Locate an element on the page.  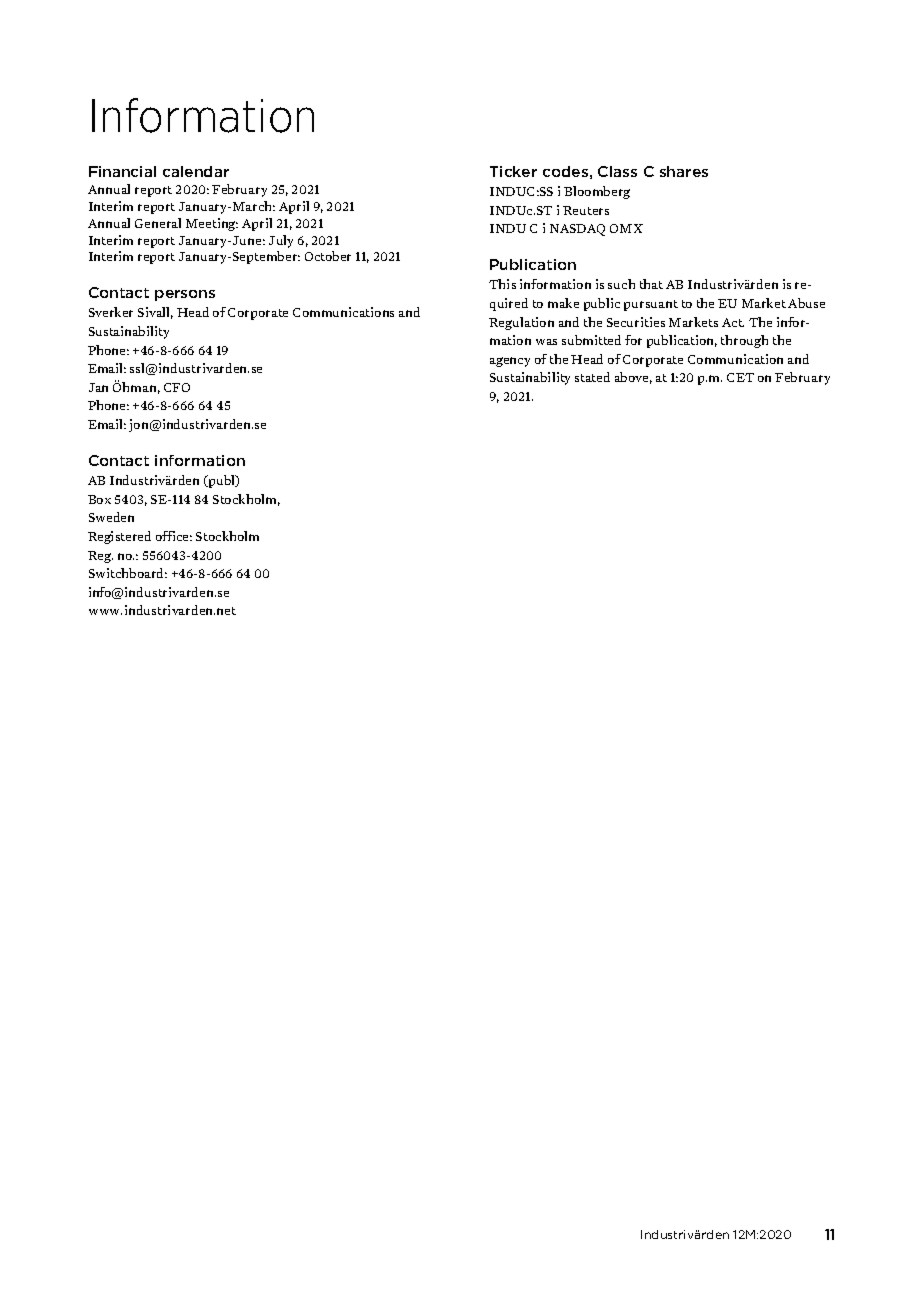
Ticker is located at coordinates (513, 171).
